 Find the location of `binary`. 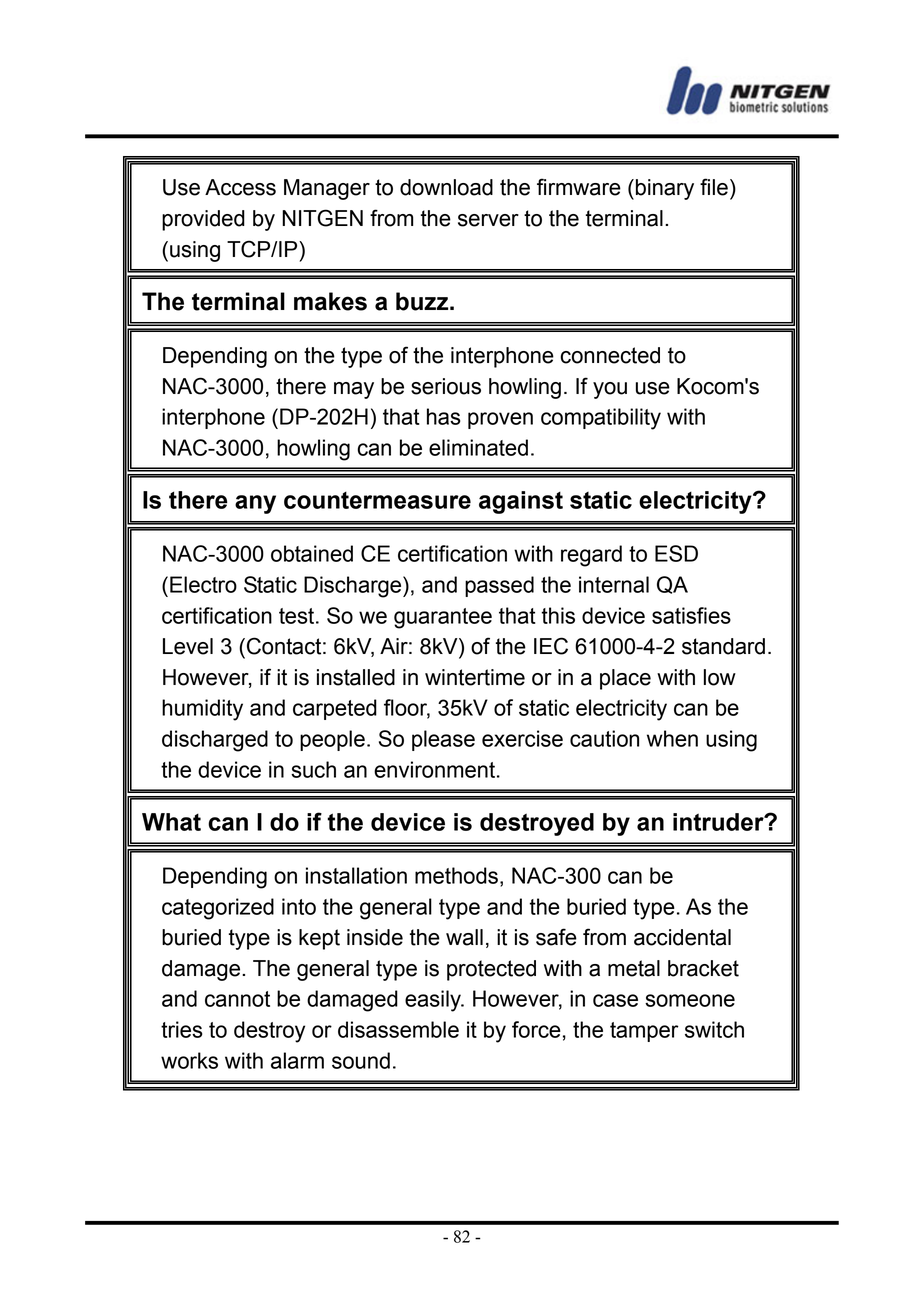

binary is located at coordinates (665, 189).
